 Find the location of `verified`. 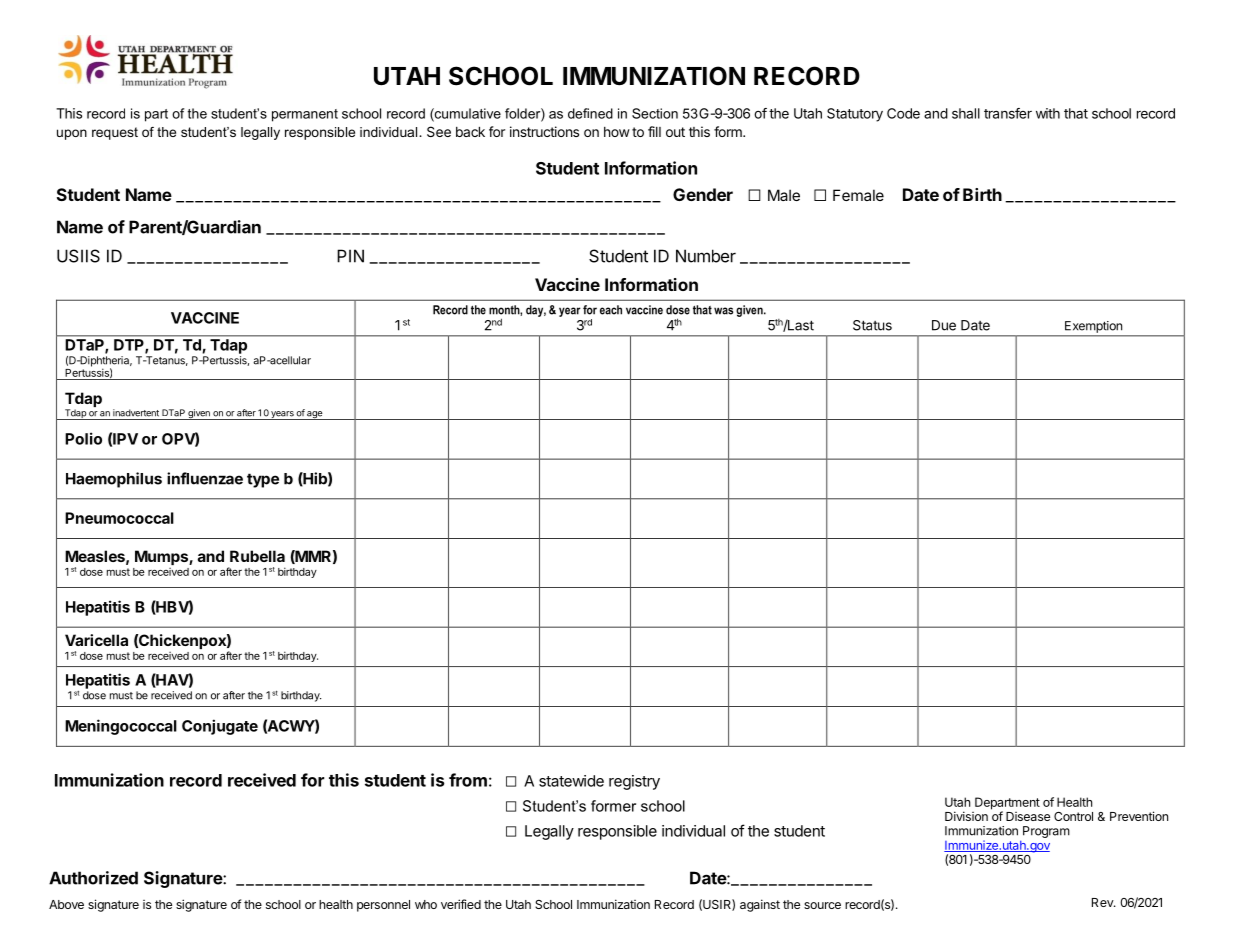

verified is located at coordinates (461, 904).
